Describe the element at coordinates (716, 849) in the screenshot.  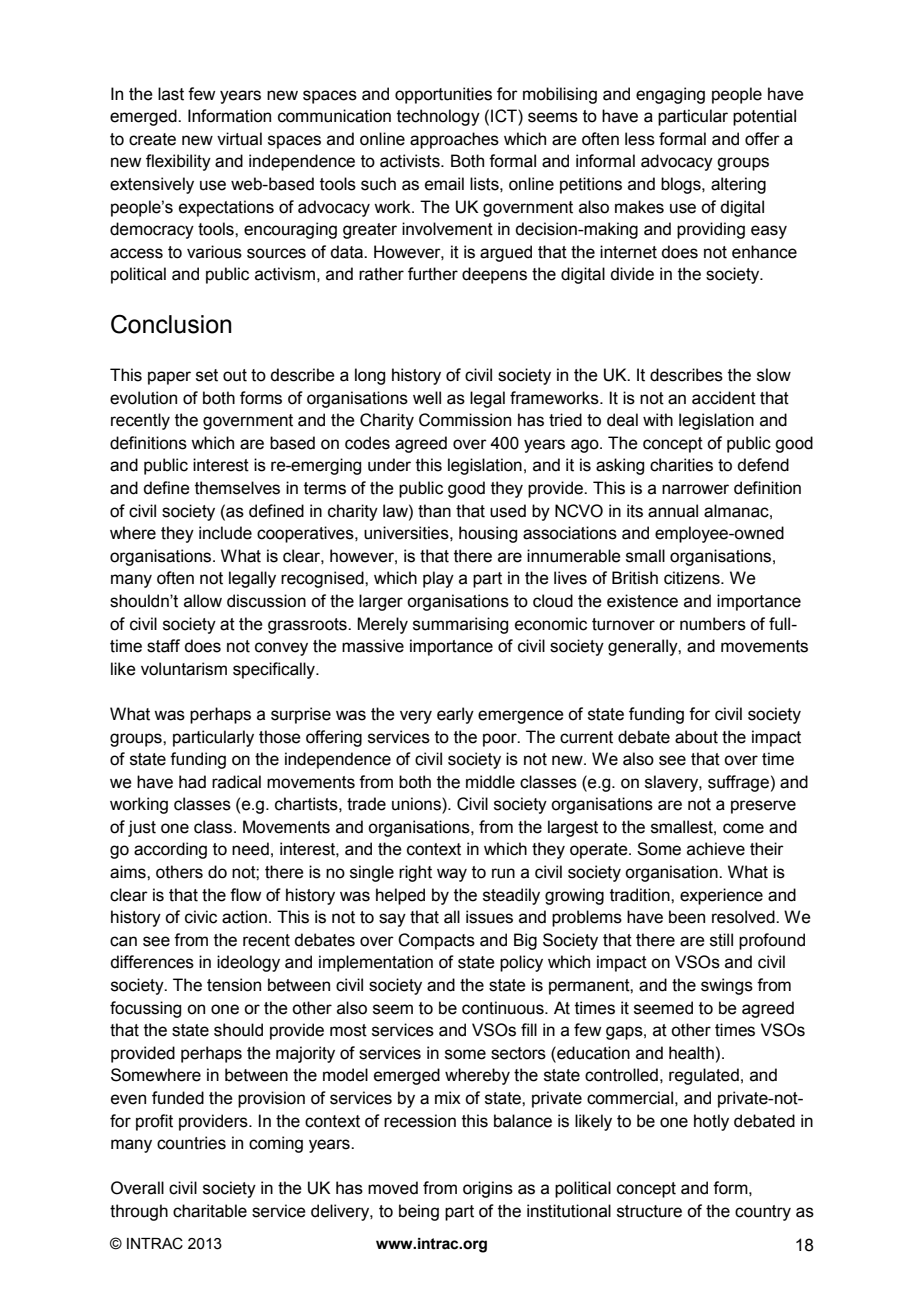
I see `achieve` at that location.
